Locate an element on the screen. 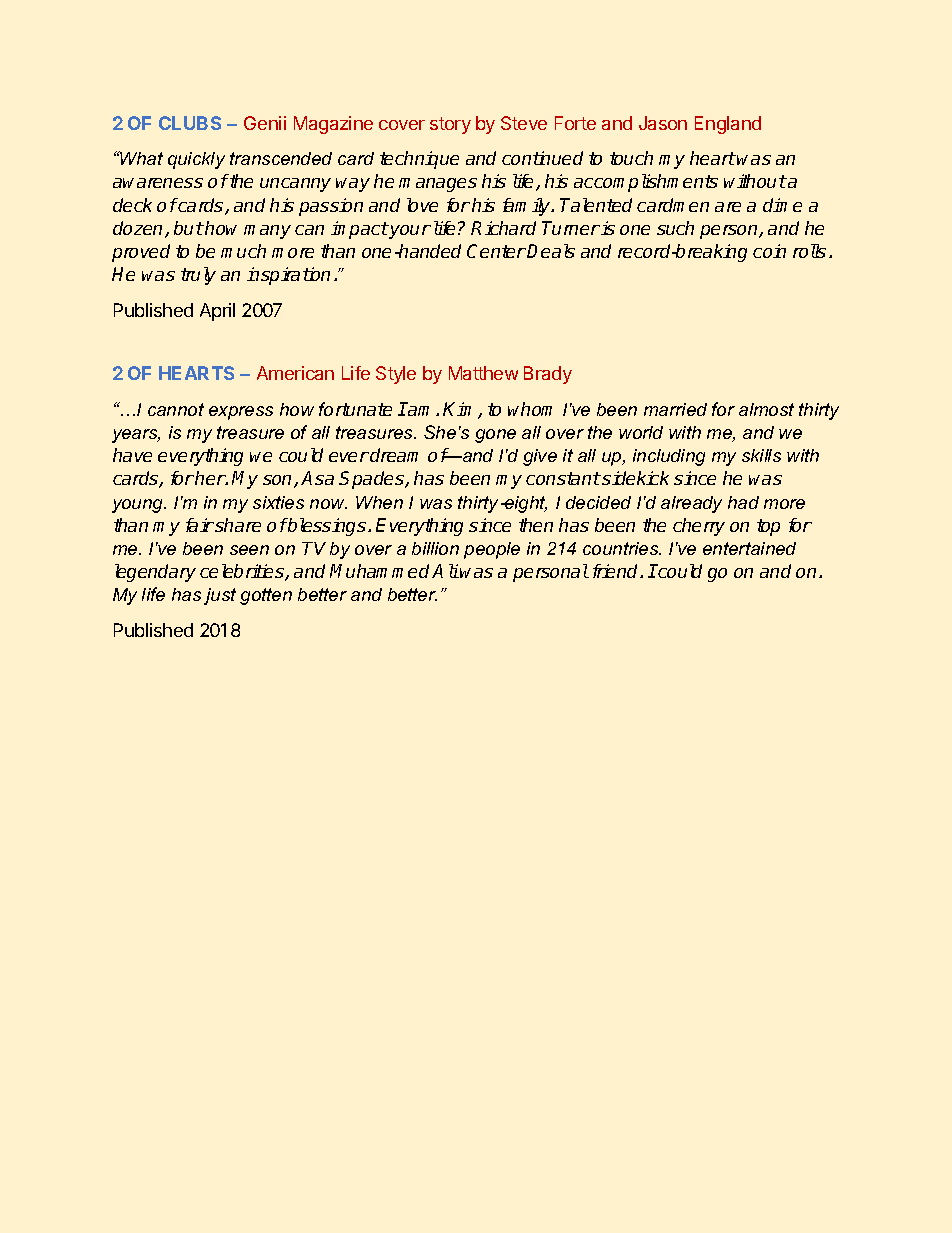 This screenshot has height=1233, width=952. Matthew is located at coordinates (483, 373).
